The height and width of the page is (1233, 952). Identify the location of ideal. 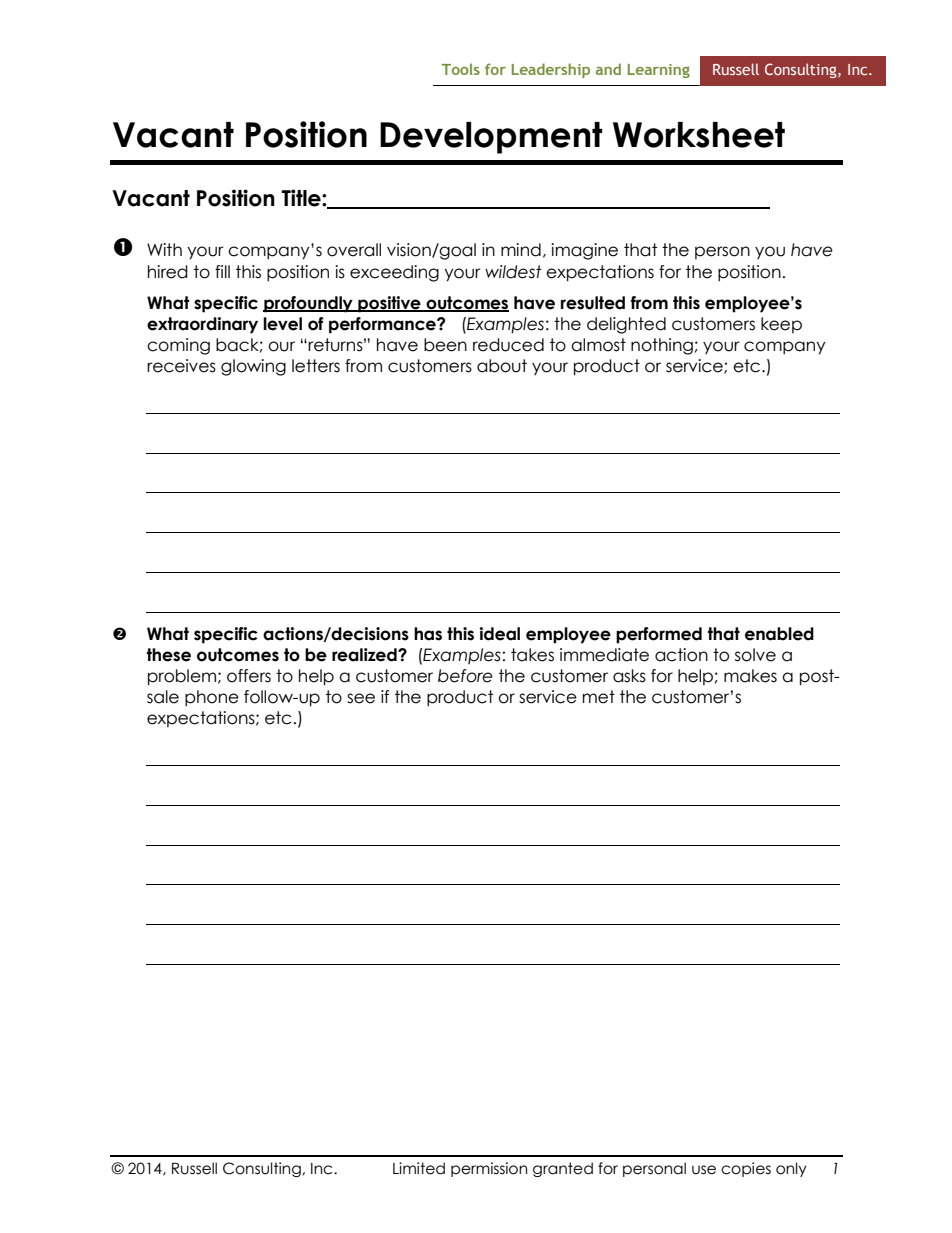
(500, 634).
